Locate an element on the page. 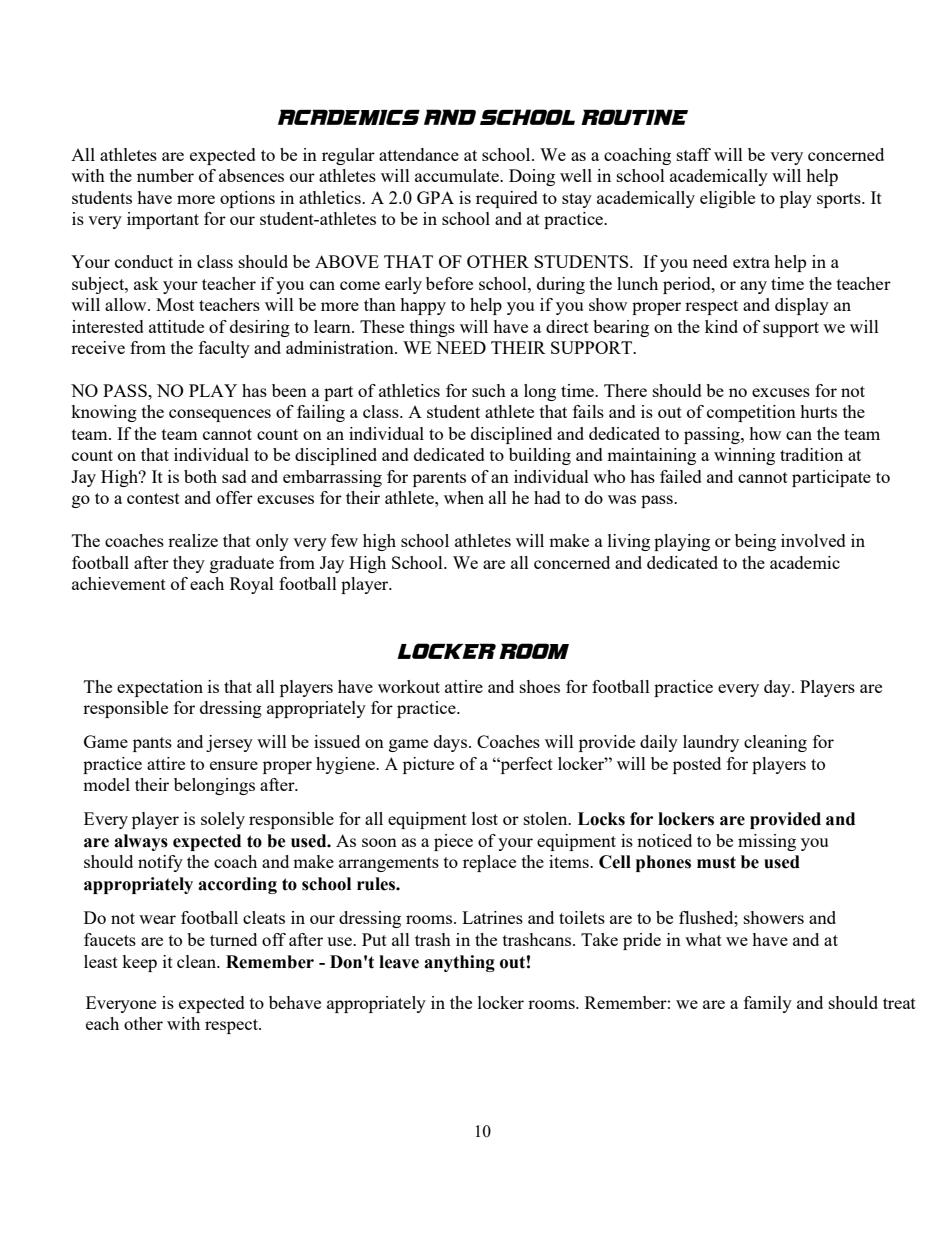 Image resolution: width=952 pixels, height=1233 pixels. sports is located at coordinates (840, 200).
